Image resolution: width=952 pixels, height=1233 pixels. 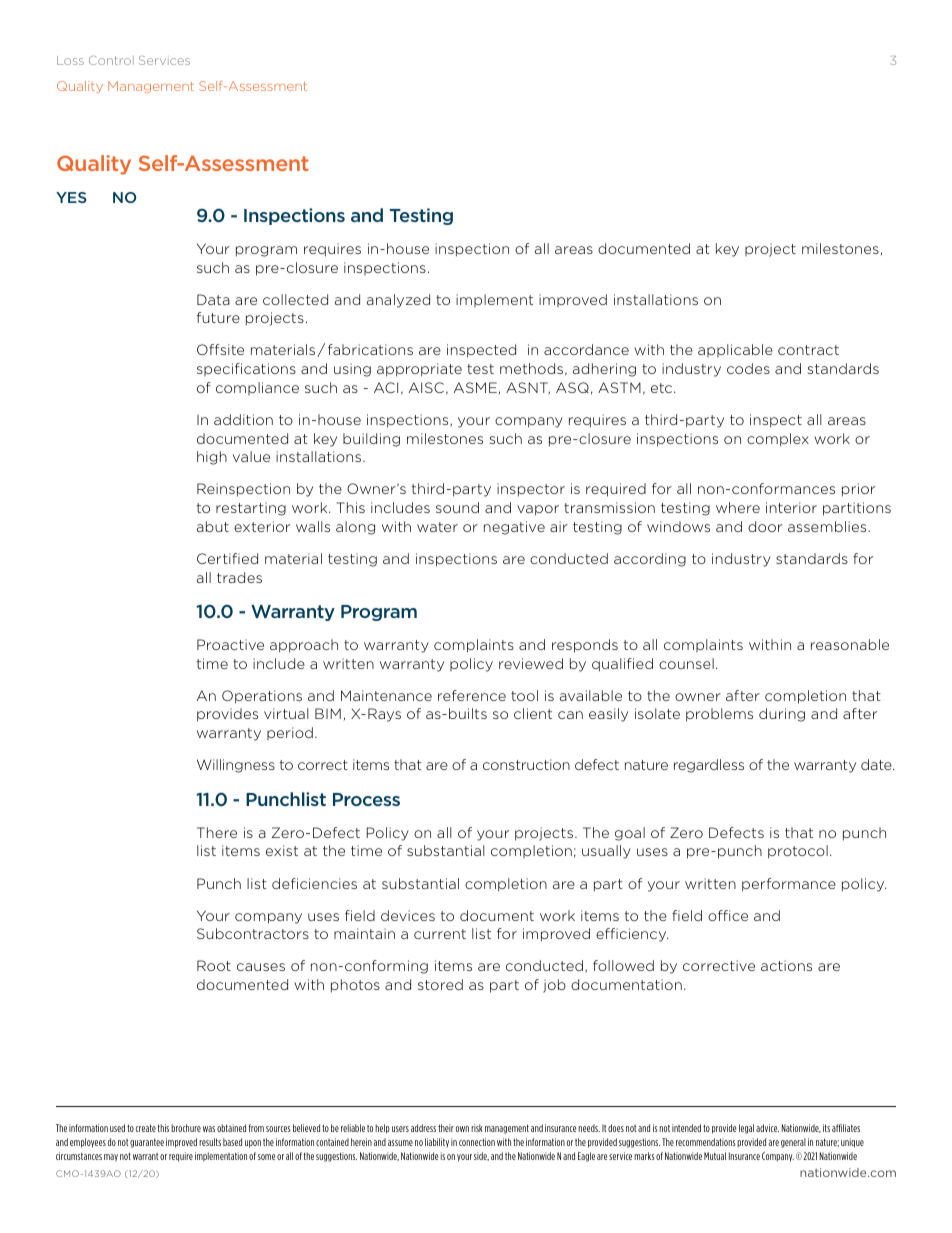 What do you see at coordinates (850, 644) in the document?
I see `reasonable` at bounding box center [850, 644].
